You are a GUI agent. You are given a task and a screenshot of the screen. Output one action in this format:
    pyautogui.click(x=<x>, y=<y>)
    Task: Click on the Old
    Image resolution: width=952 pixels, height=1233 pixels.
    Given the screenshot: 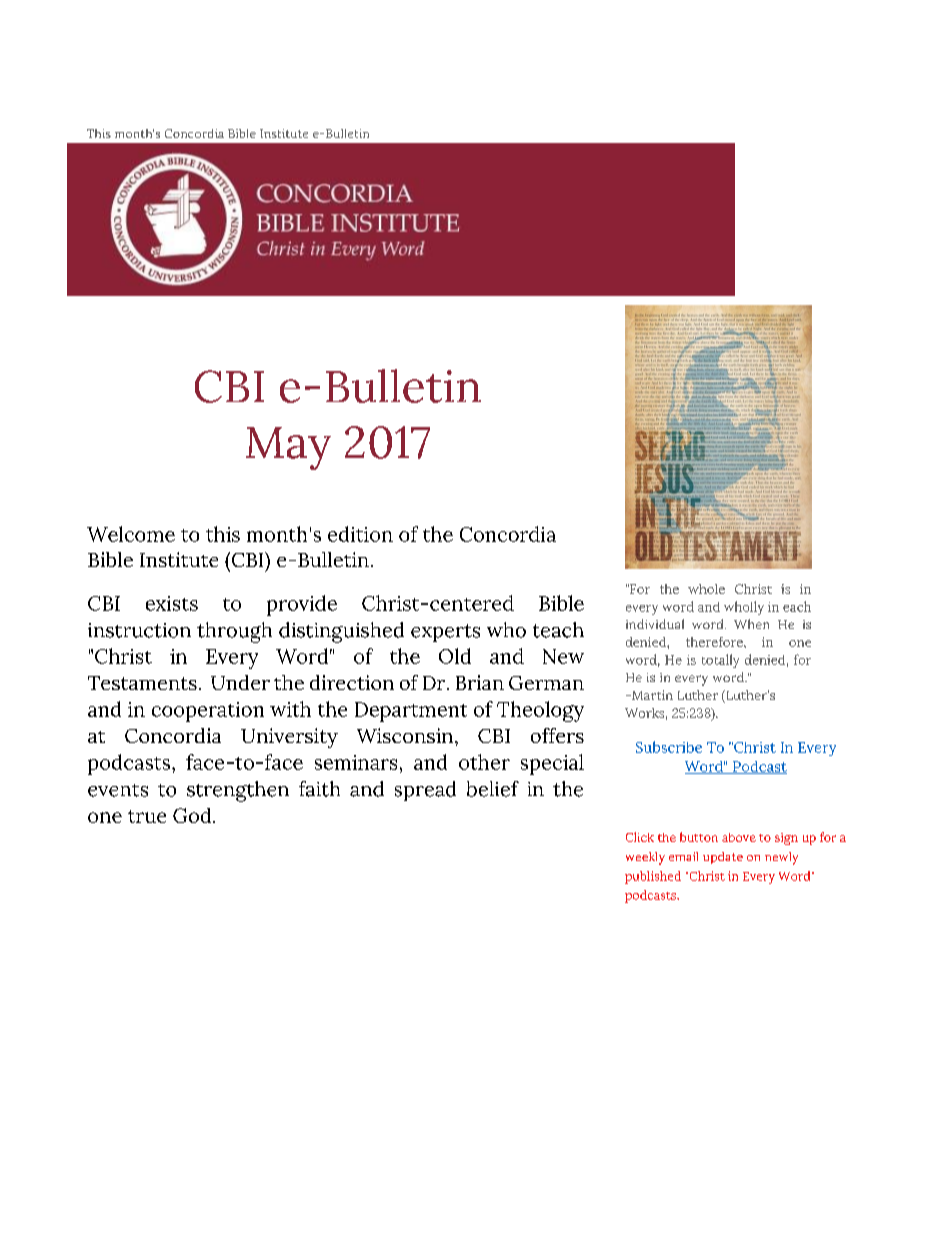 What is the action you would take?
    pyautogui.click(x=455, y=656)
